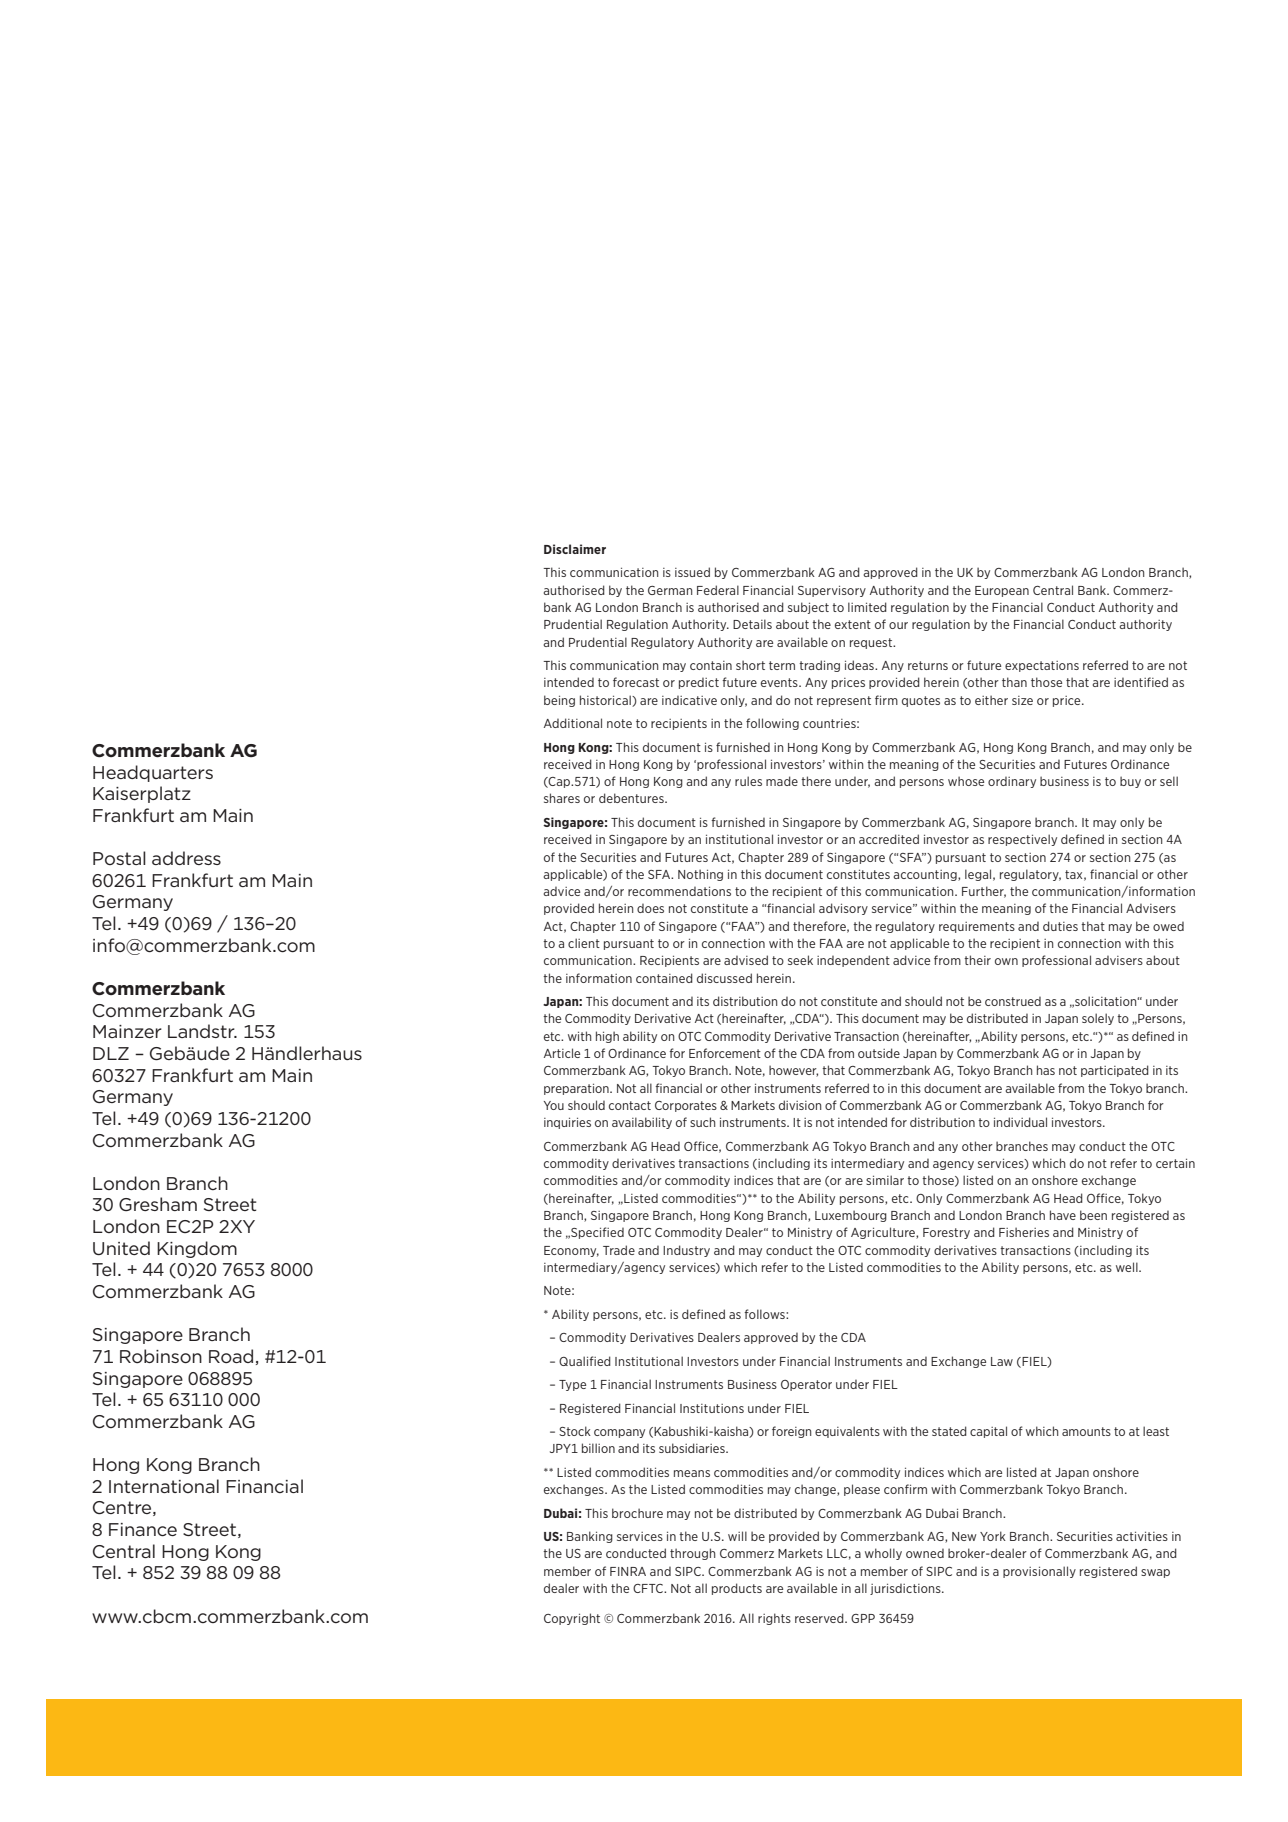 The height and width of the image is (1822, 1288). I want to click on Finance, so click(143, 1529).
